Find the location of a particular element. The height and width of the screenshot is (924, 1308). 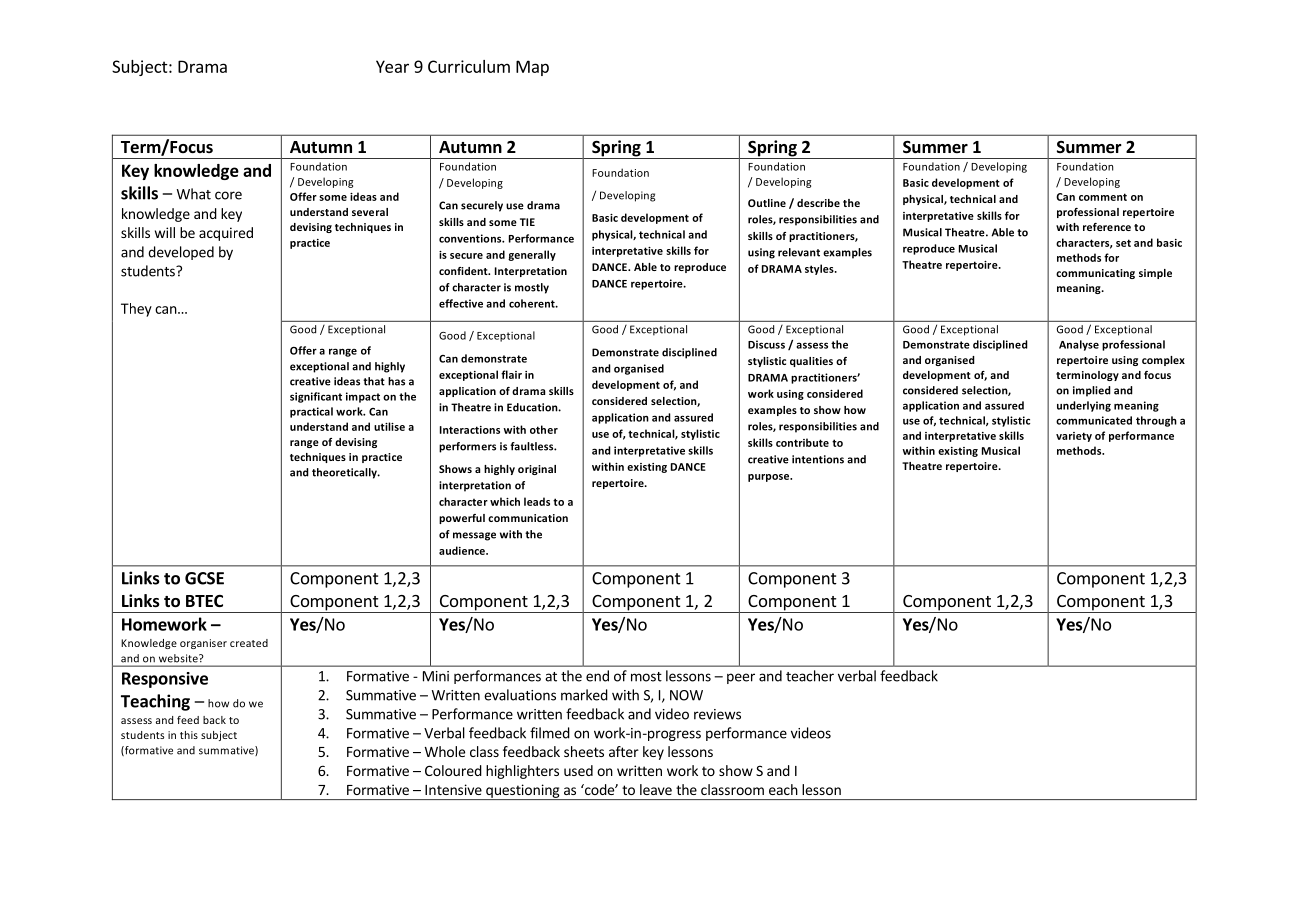

Map is located at coordinates (532, 68).
